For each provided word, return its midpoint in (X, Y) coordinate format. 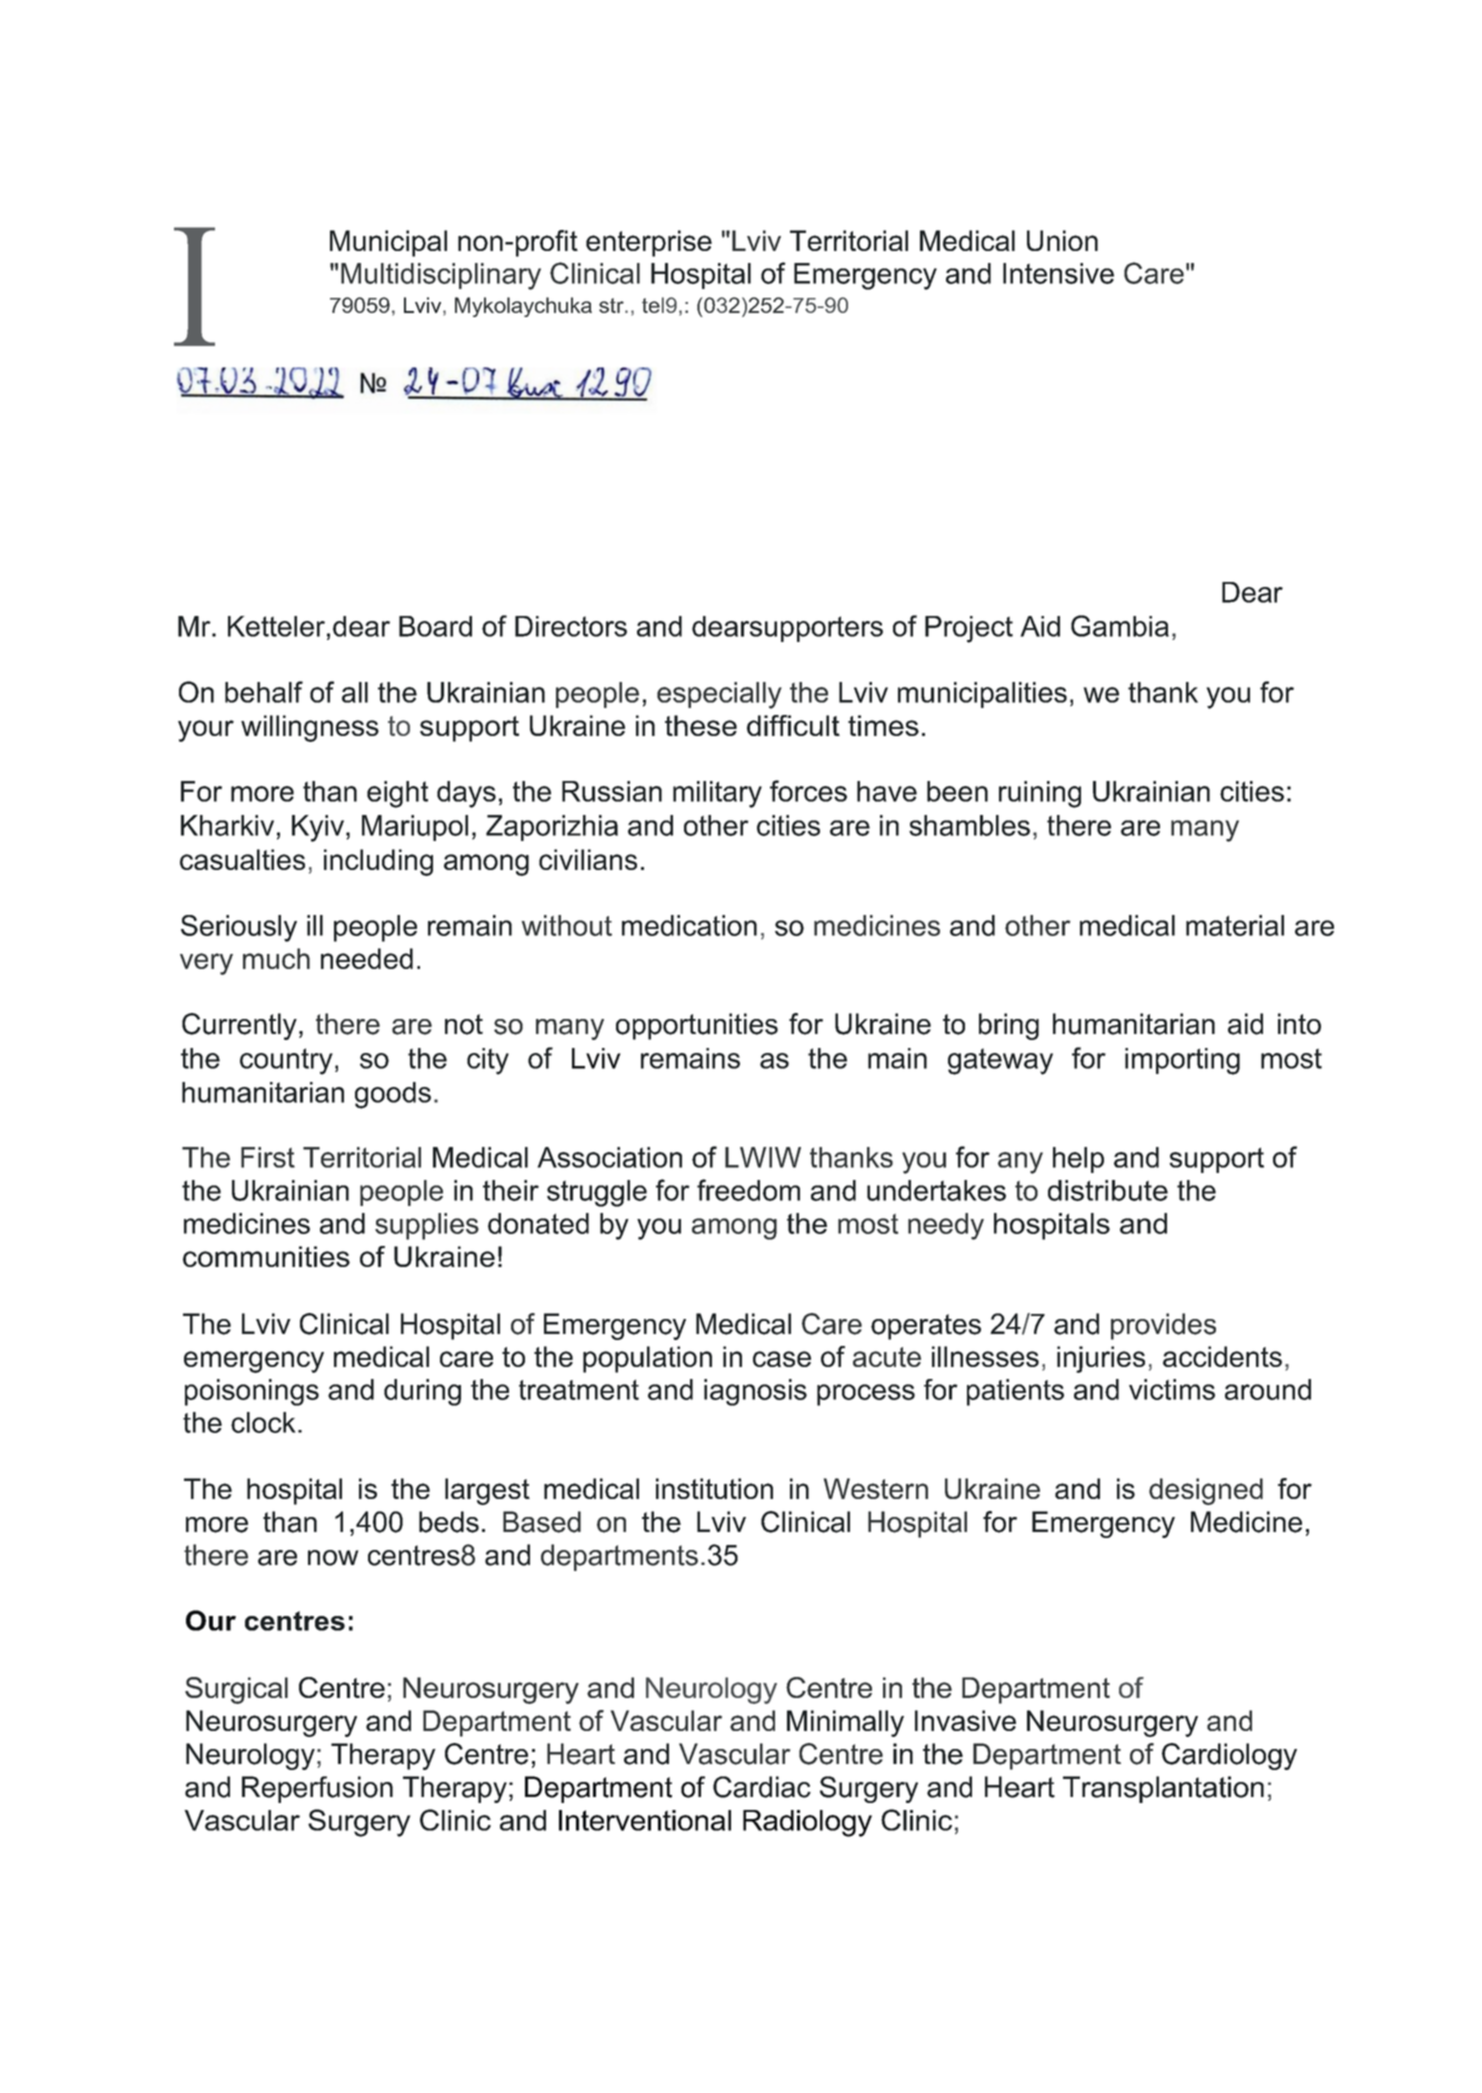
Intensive (1058, 273)
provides (1163, 1326)
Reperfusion (317, 1789)
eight (397, 794)
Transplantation (1163, 1789)
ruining (1040, 794)
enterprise (649, 243)
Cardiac (762, 1787)
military (717, 794)
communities (266, 1256)
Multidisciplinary (441, 276)
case (782, 1359)
